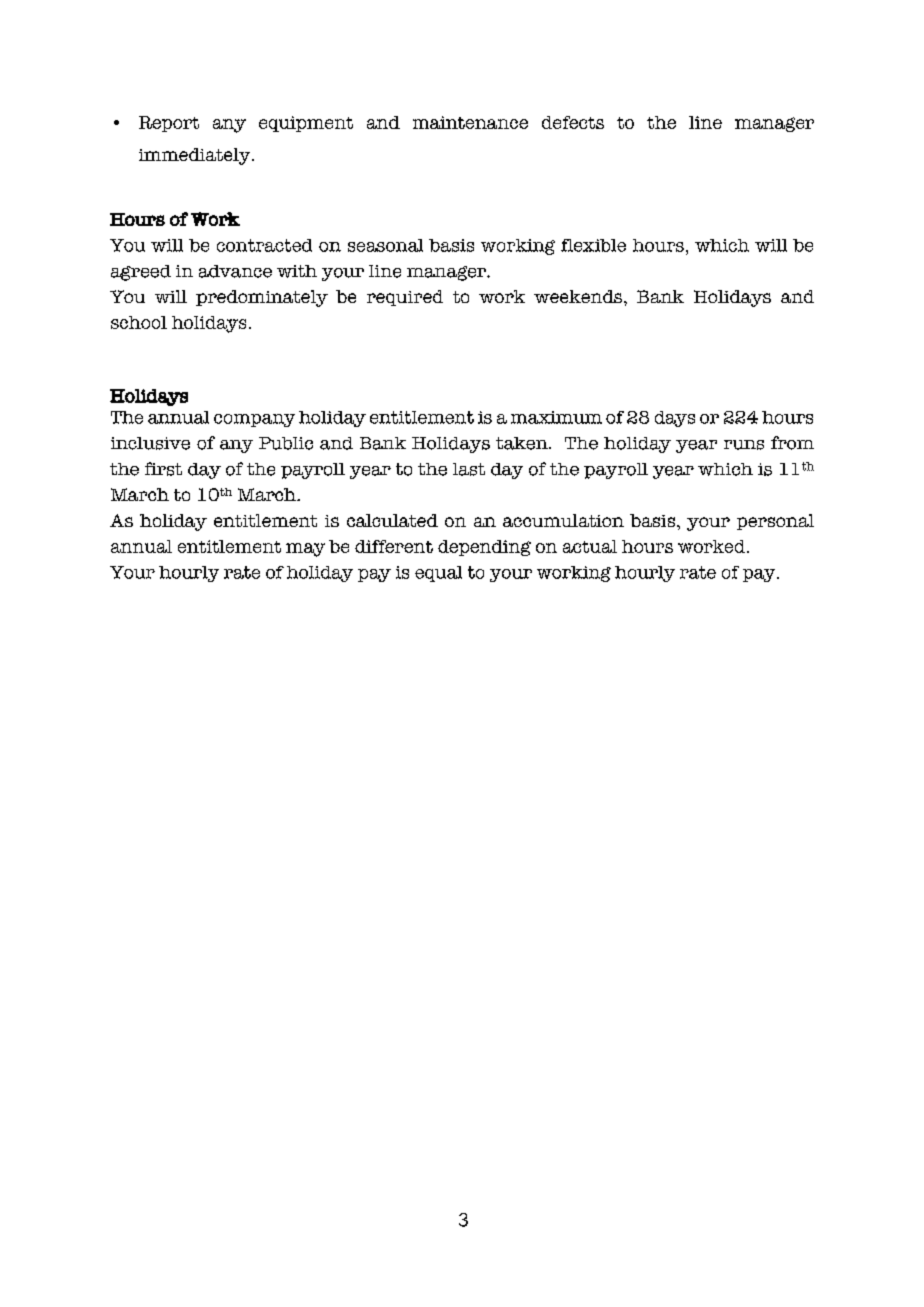  I want to click on weekends, so click(579, 296).
